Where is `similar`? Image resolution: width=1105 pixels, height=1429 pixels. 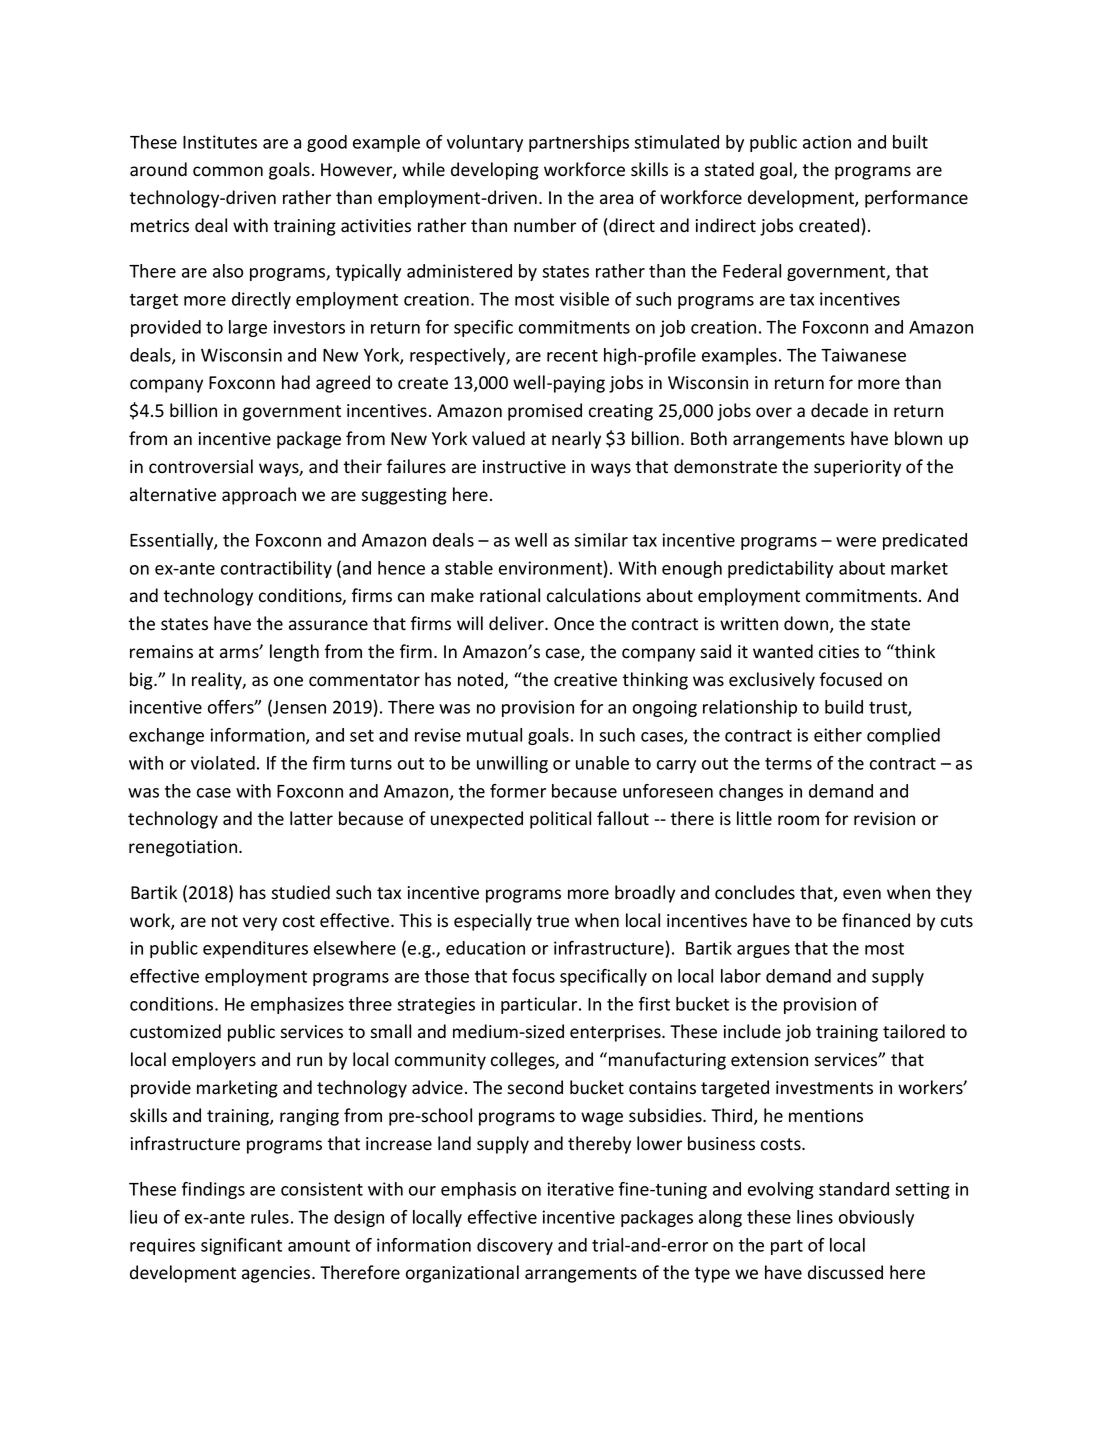
similar is located at coordinates (601, 540).
